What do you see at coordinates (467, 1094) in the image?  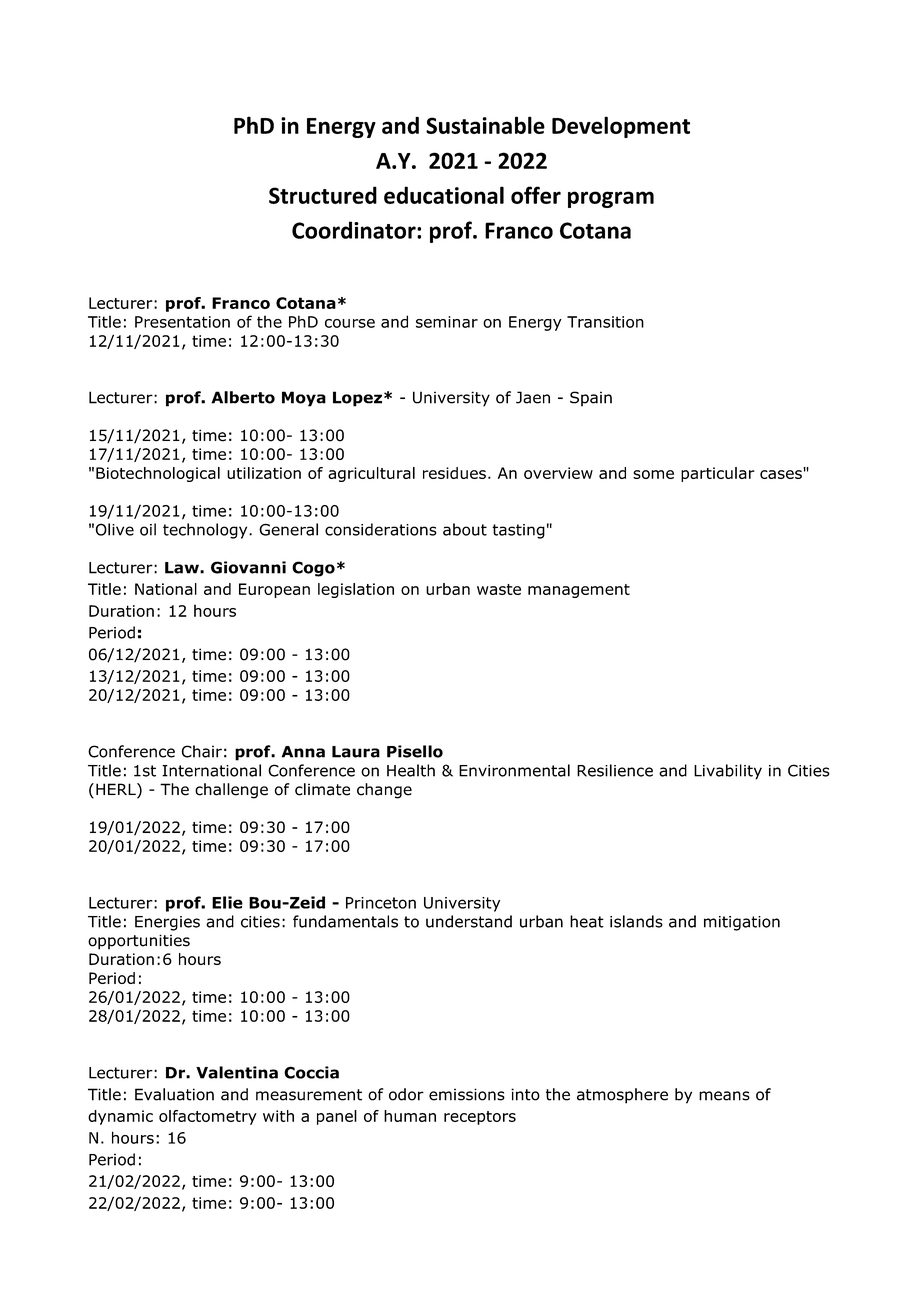 I see `emissions` at bounding box center [467, 1094].
